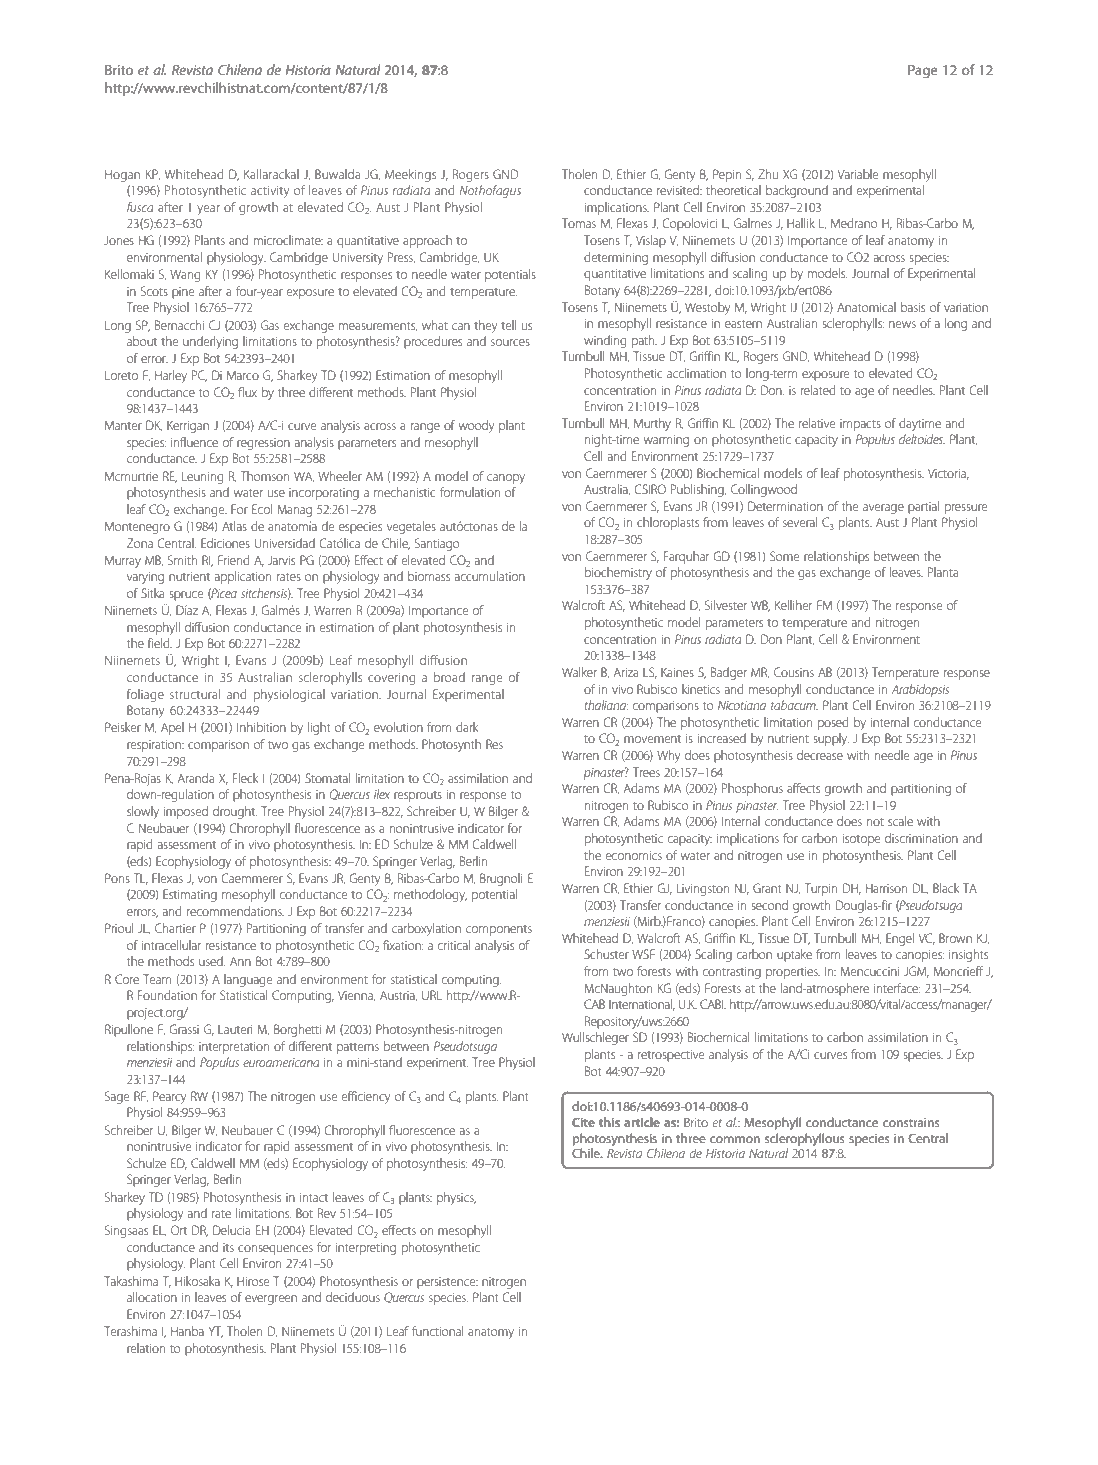 Image resolution: width=1098 pixels, height=1465 pixels. Describe the element at coordinates (911, 1122) in the screenshot. I see `constrains` at that location.
